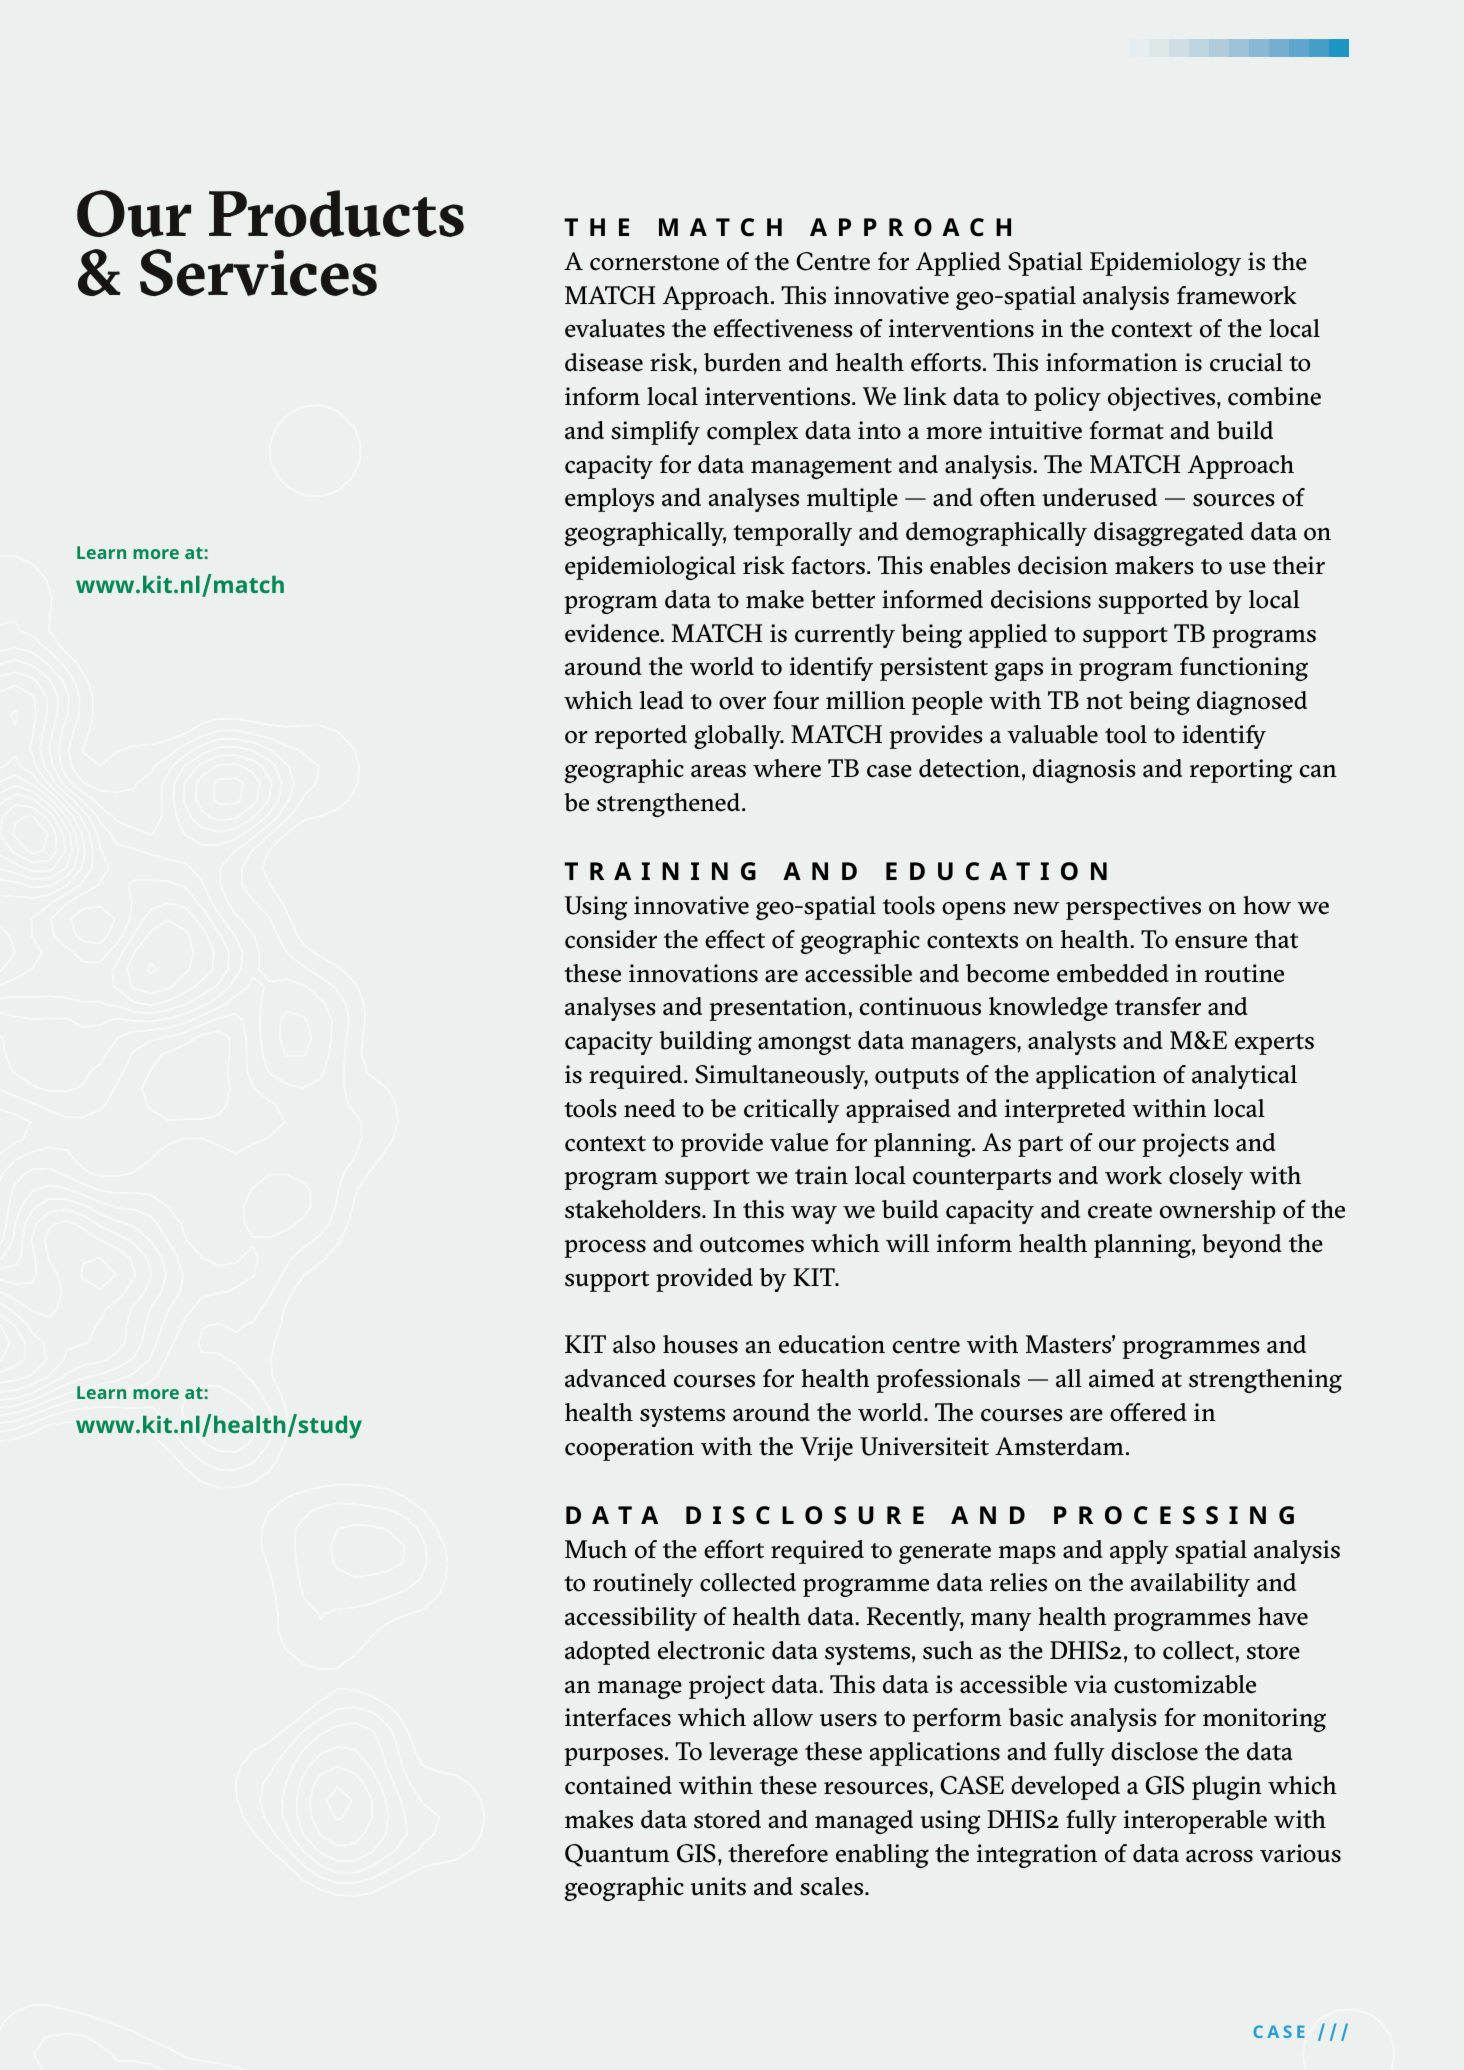 The width and height of the screenshot is (1464, 2070). Describe the element at coordinates (1244, 1077) in the screenshot. I see `analytical` at that location.
